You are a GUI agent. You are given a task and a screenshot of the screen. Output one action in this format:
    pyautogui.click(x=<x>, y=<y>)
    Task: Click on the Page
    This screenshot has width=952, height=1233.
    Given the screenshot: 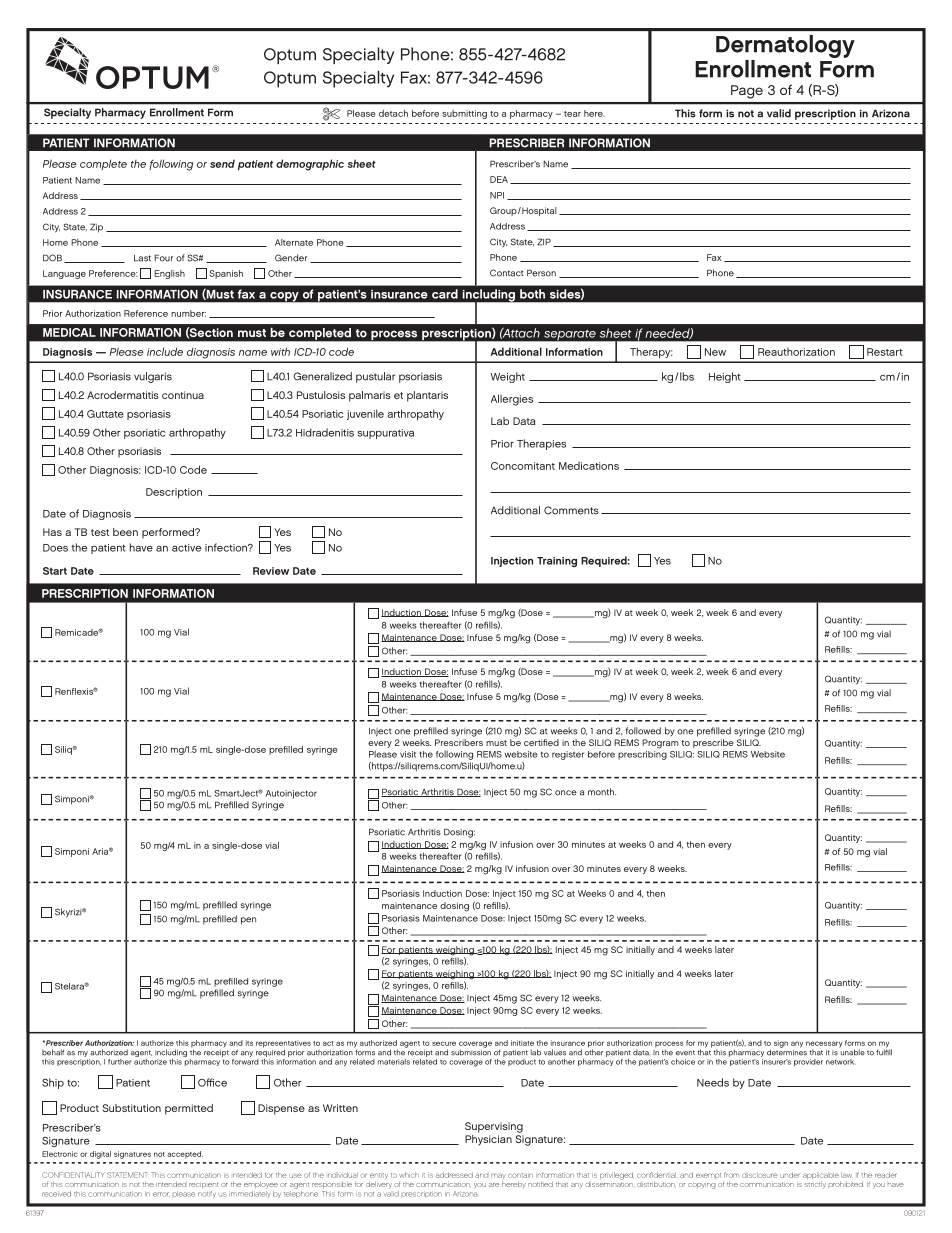 What is the action you would take?
    pyautogui.click(x=747, y=92)
